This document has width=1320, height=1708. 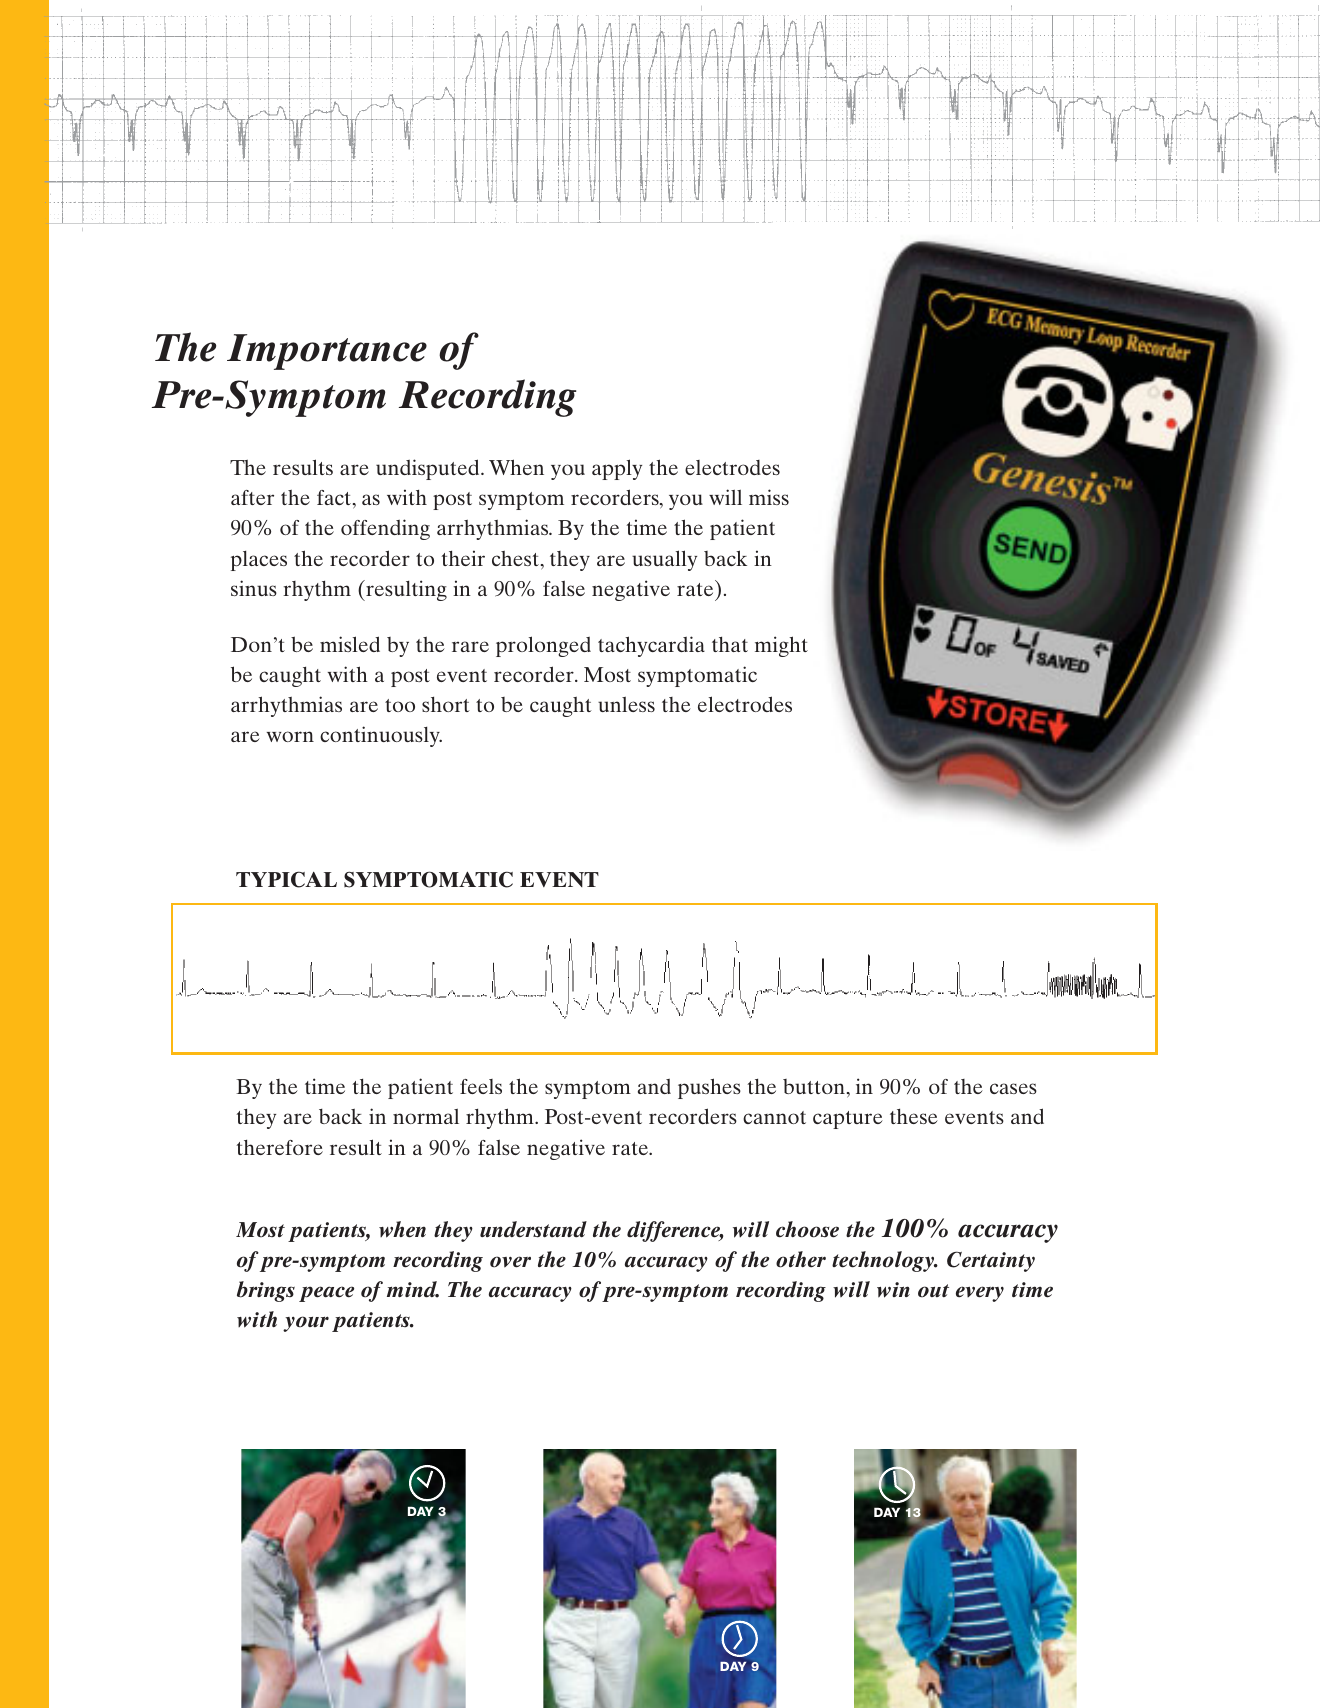 What do you see at coordinates (781, 646) in the document?
I see `might` at bounding box center [781, 646].
